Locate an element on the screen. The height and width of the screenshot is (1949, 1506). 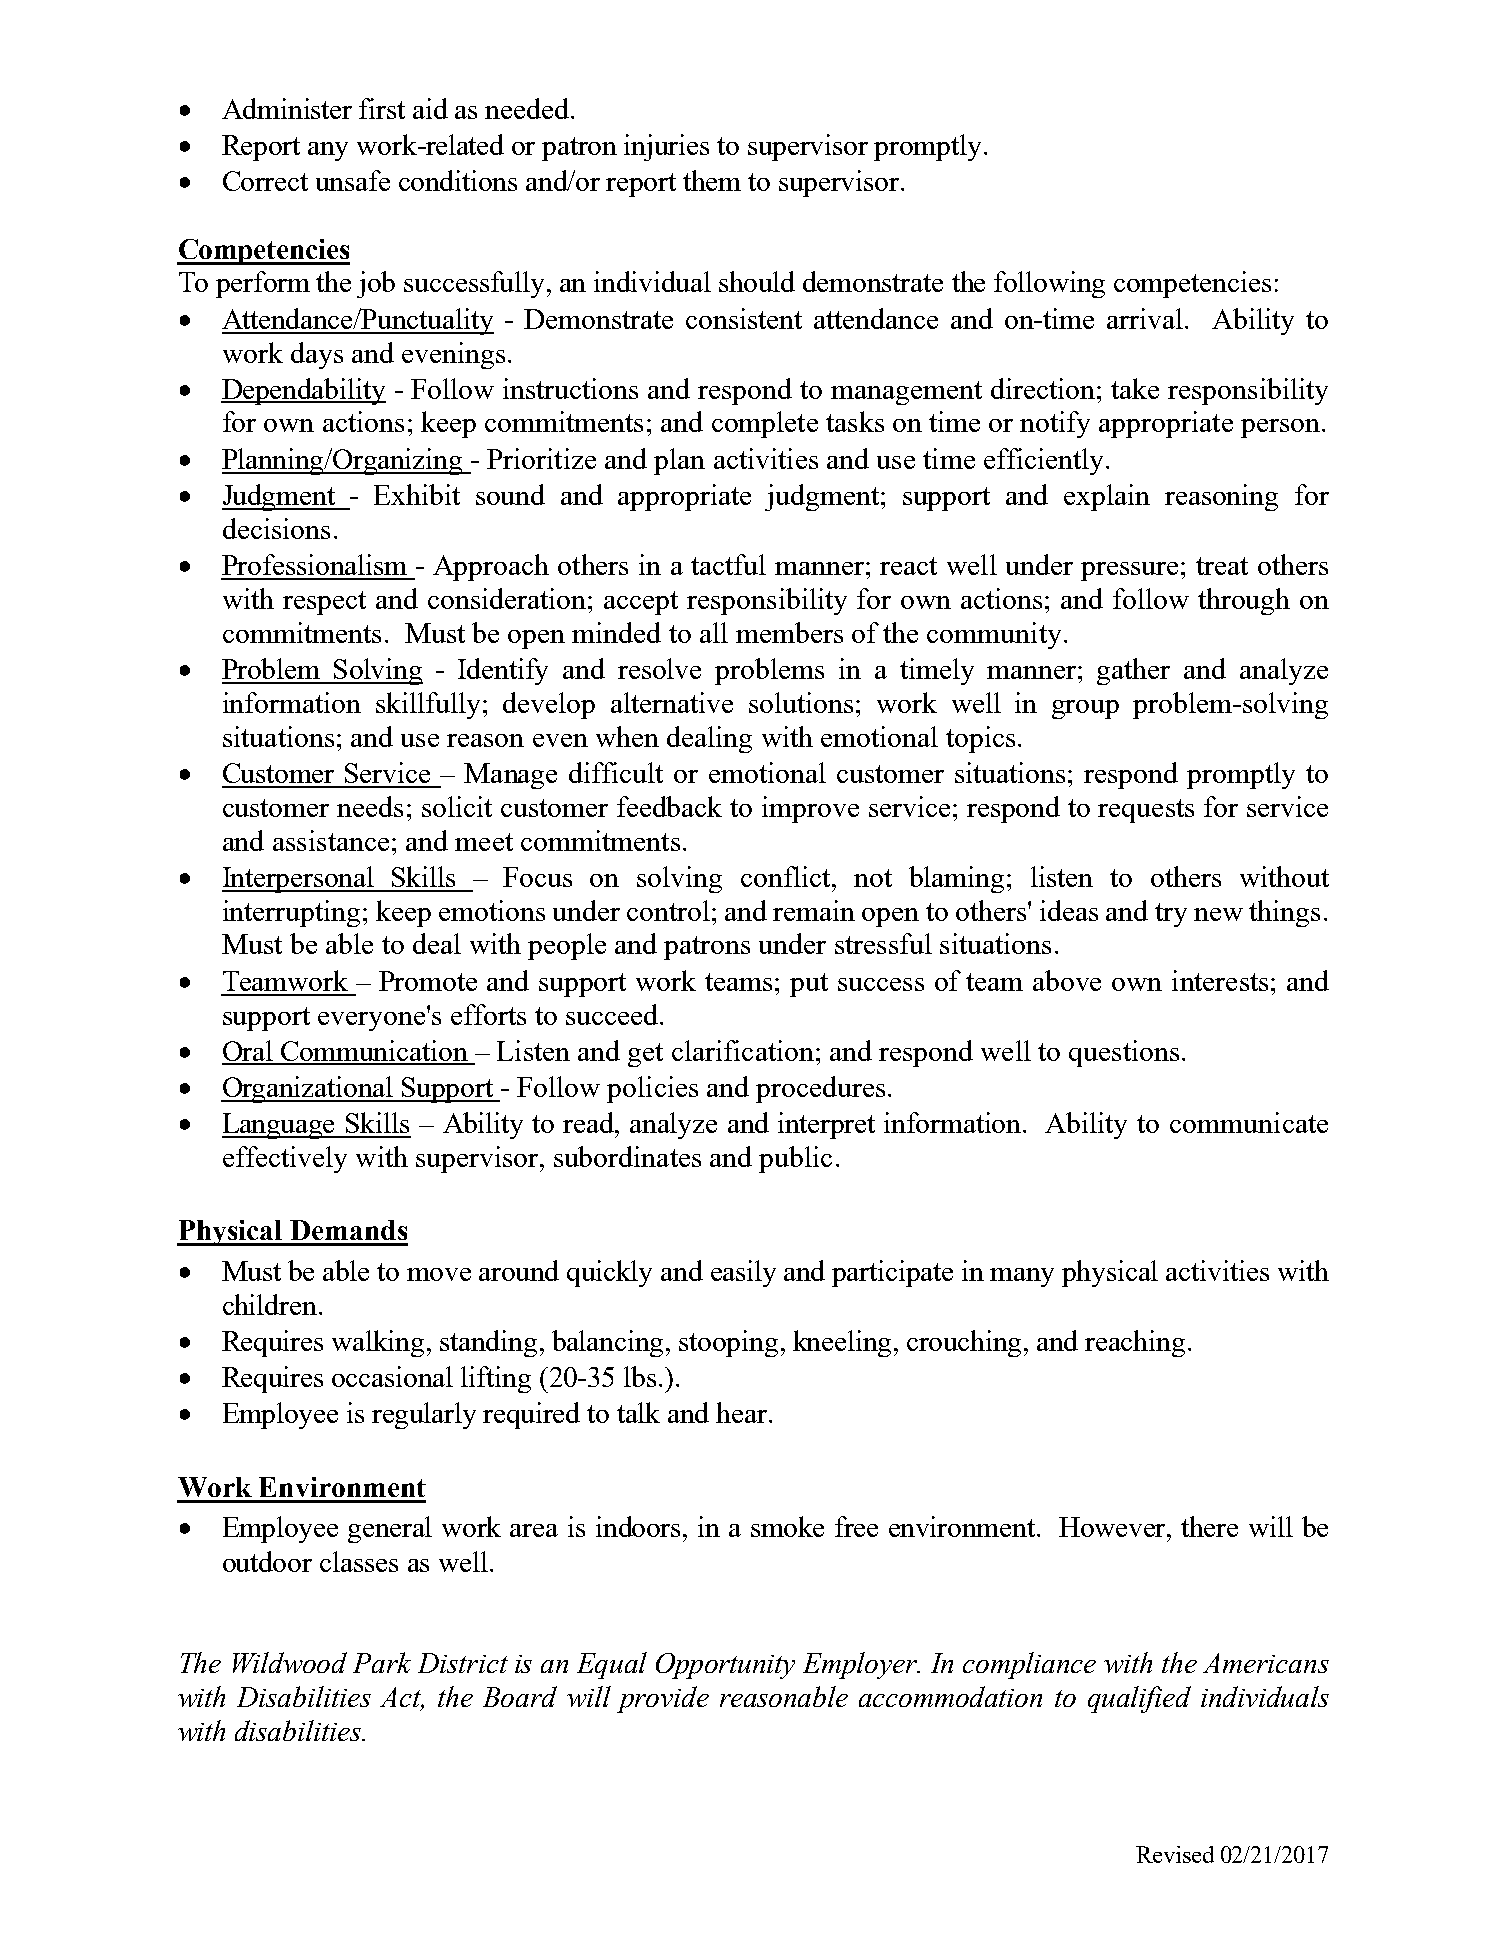
Park is located at coordinates (382, 1662).
